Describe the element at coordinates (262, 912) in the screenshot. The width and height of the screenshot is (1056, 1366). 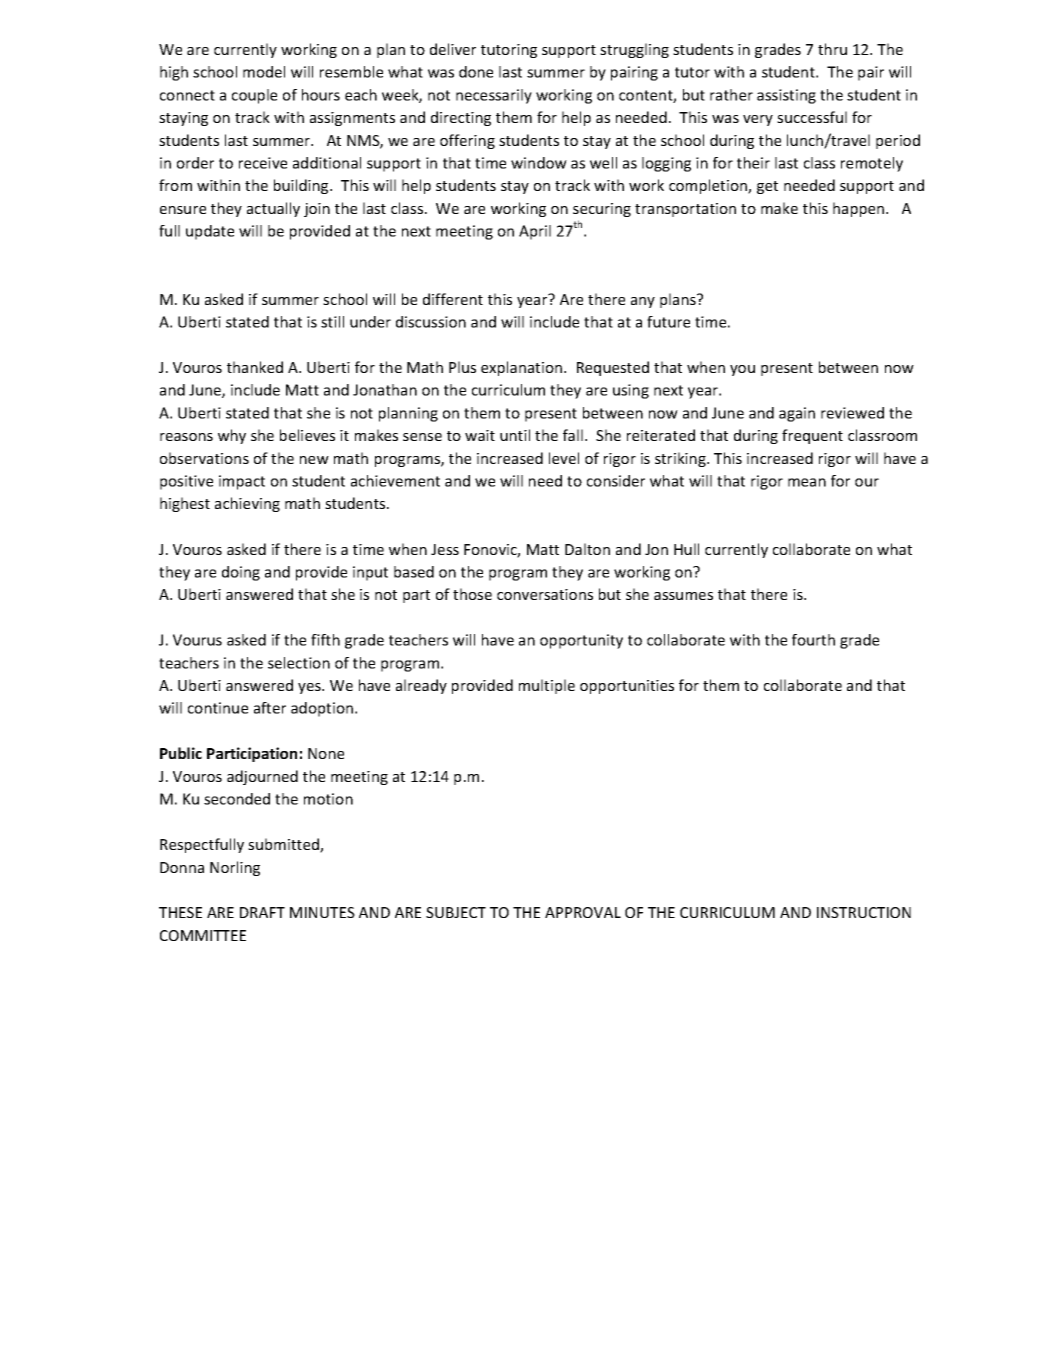
I see `DRAFT` at that location.
